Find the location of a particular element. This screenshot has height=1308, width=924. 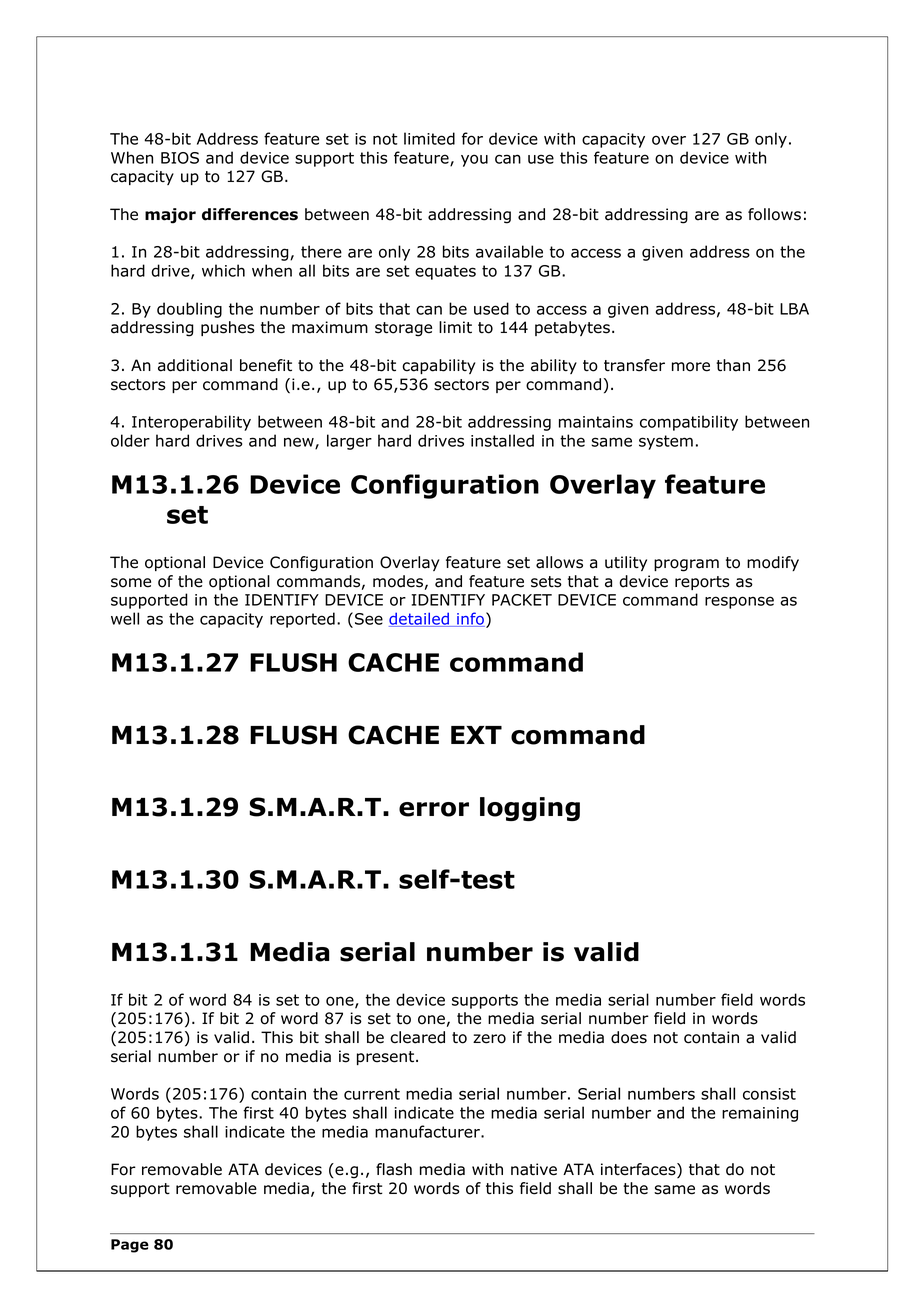

does is located at coordinates (629, 1037).
